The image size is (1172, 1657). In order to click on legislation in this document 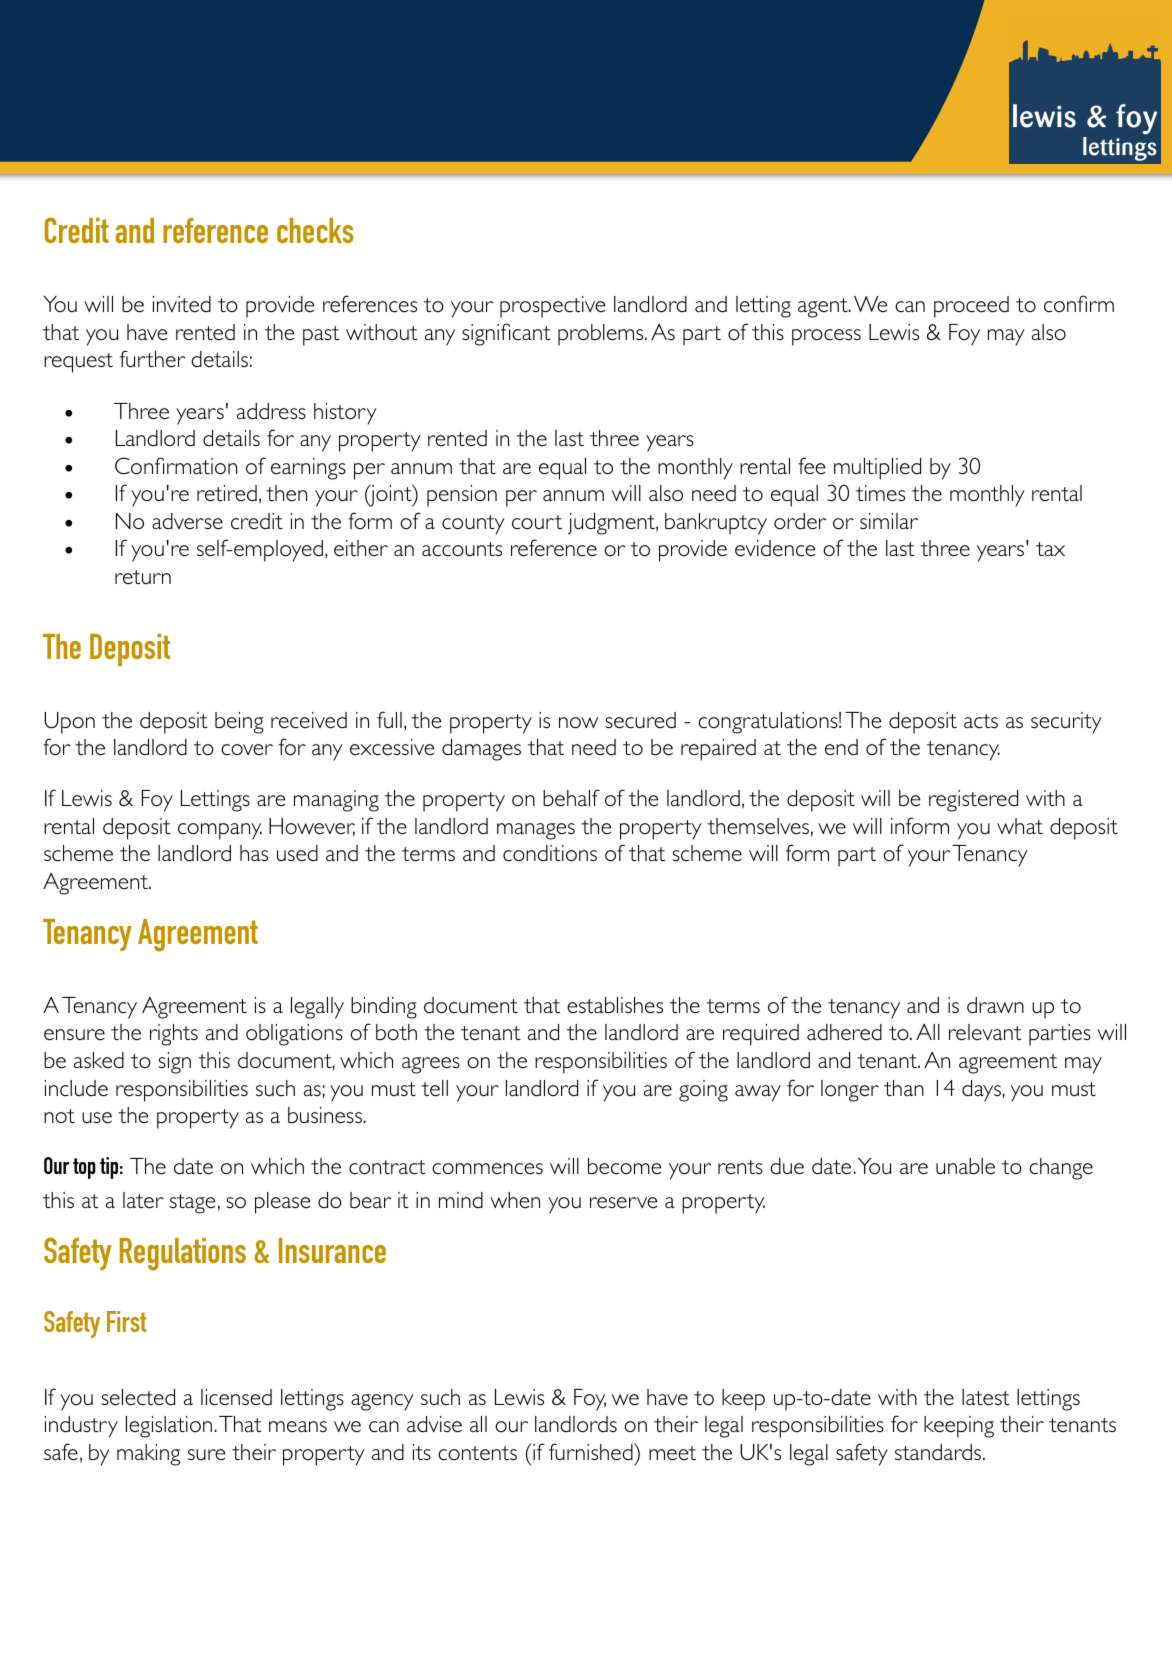, I will do `click(169, 1427)`.
